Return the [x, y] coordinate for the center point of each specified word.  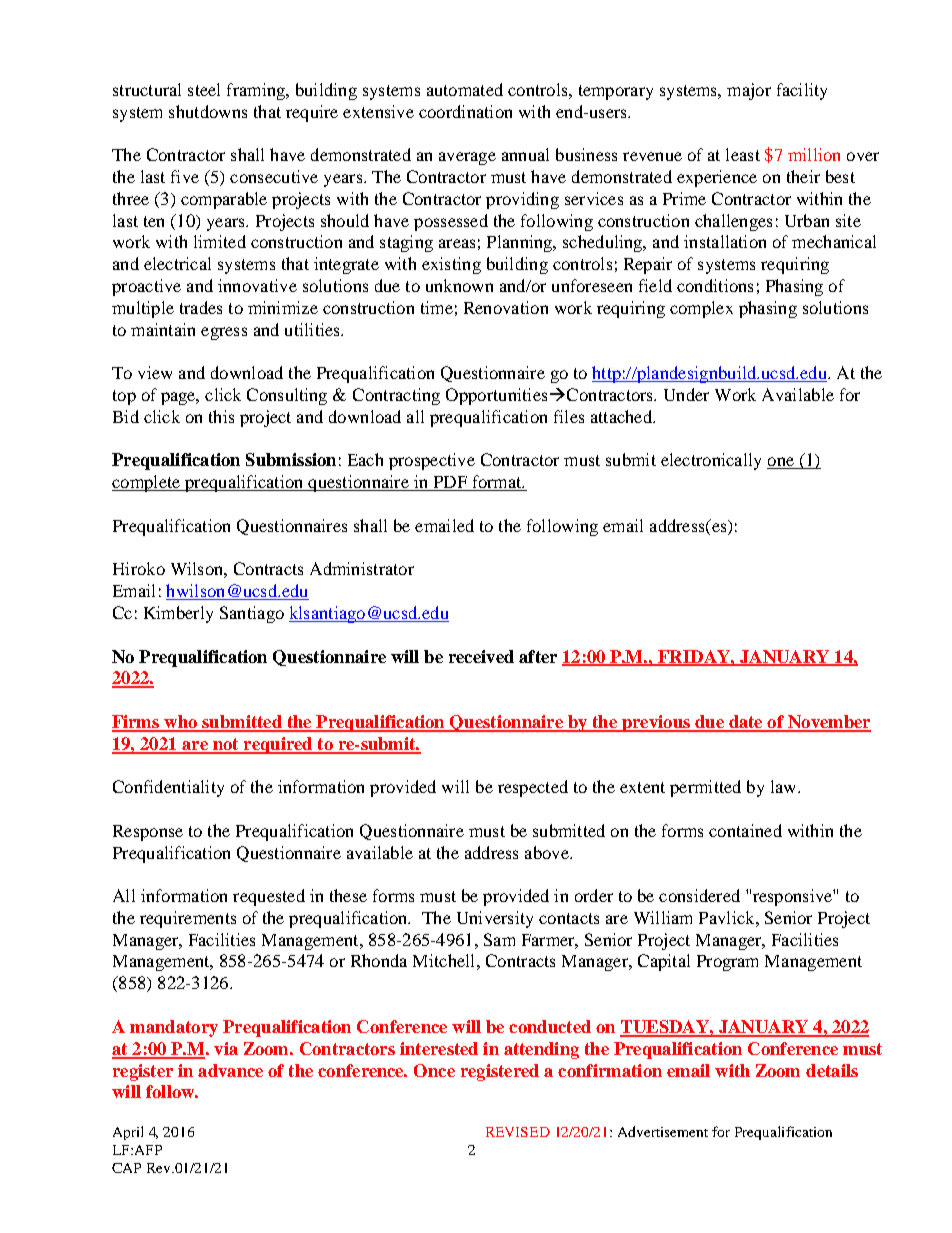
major [749, 91]
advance [230, 1070]
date [746, 723]
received [481, 656]
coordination [465, 111]
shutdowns [208, 111]
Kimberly [178, 614]
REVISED [518, 1132]
